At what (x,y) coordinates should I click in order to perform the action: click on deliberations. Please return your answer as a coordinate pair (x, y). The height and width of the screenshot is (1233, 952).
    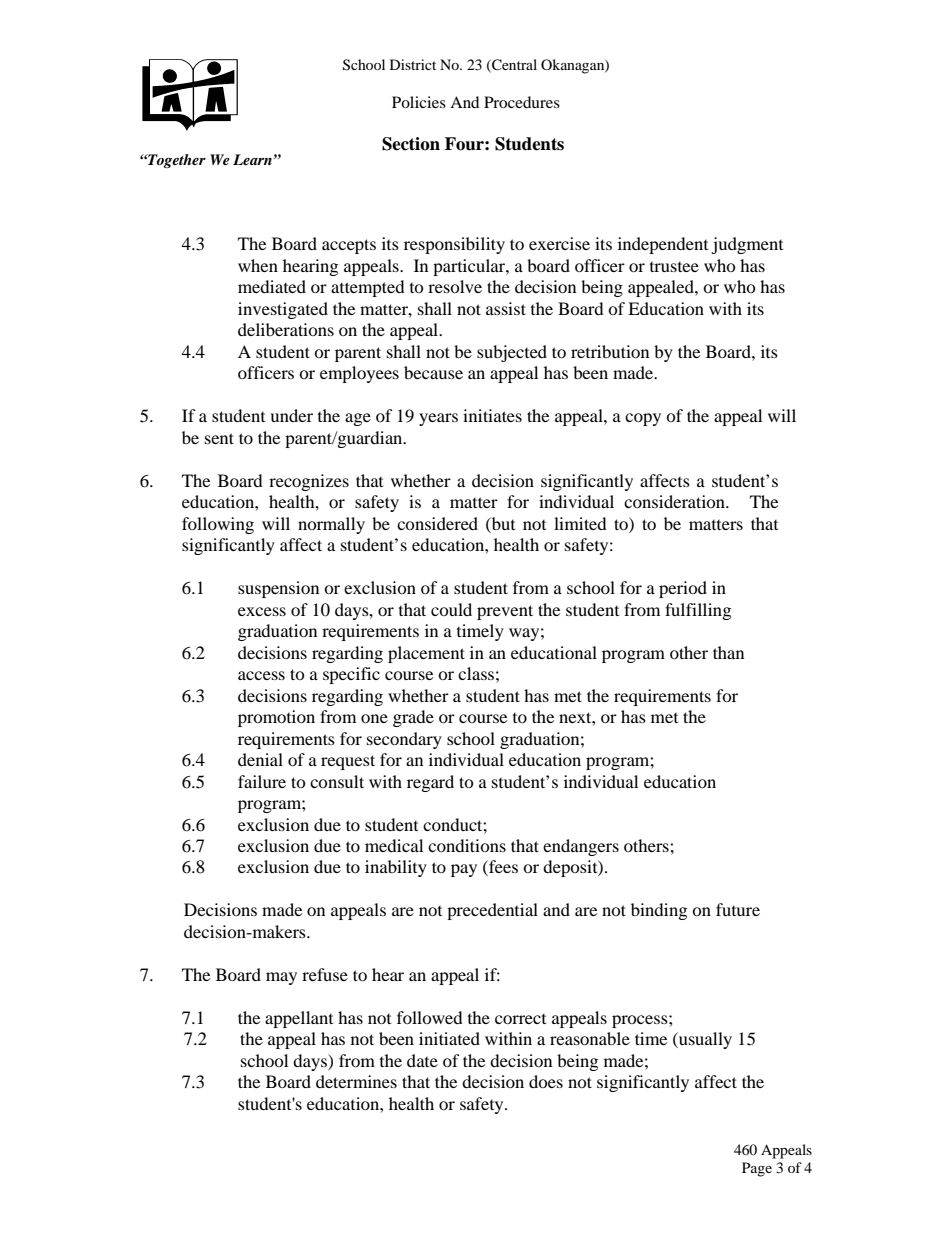
    Looking at the image, I should click on (286, 329).
